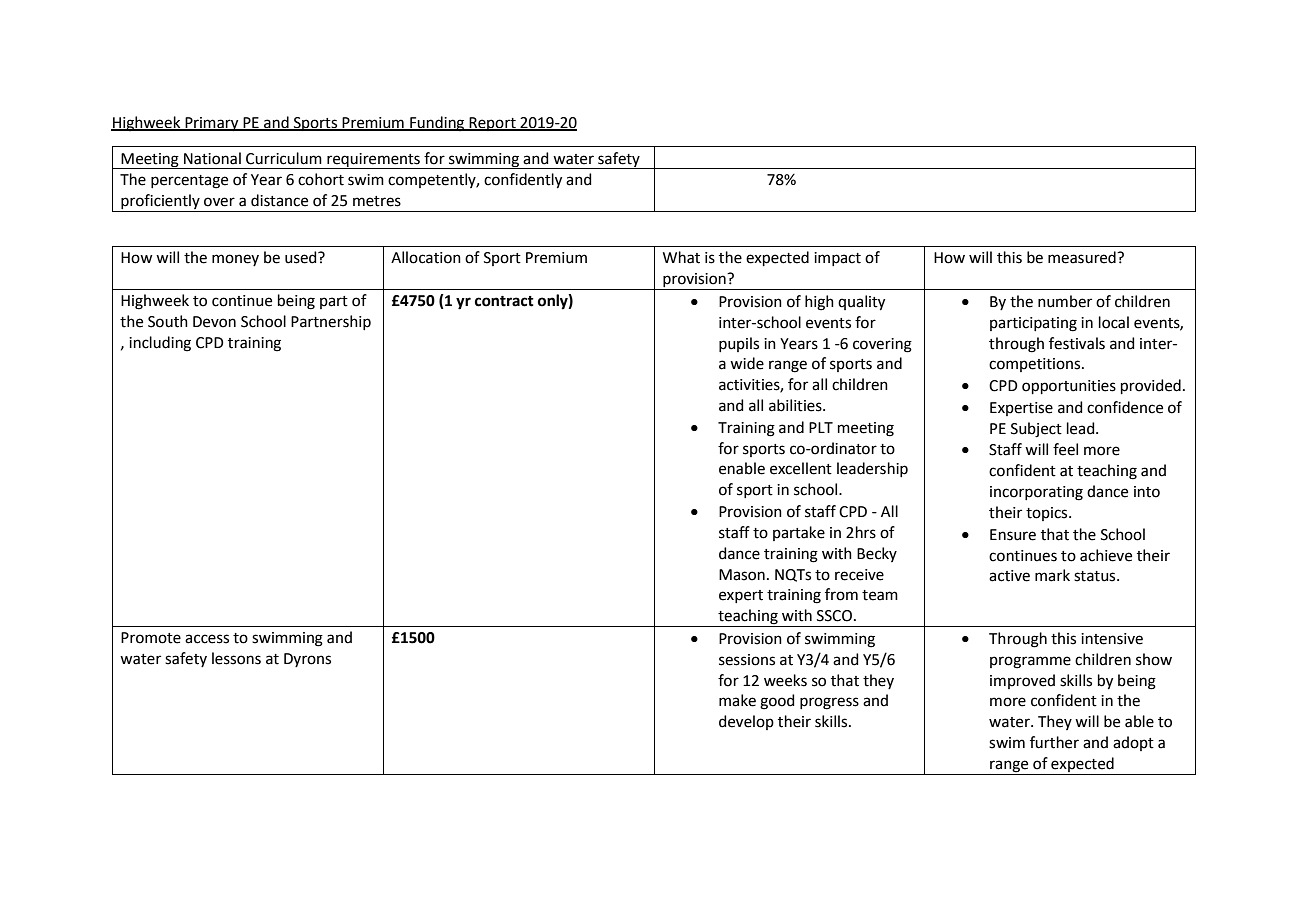 The image size is (1308, 924). What do you see at coordinates (1065, 301) in the image?
I see `number` at bounding box center [1065, 301].
